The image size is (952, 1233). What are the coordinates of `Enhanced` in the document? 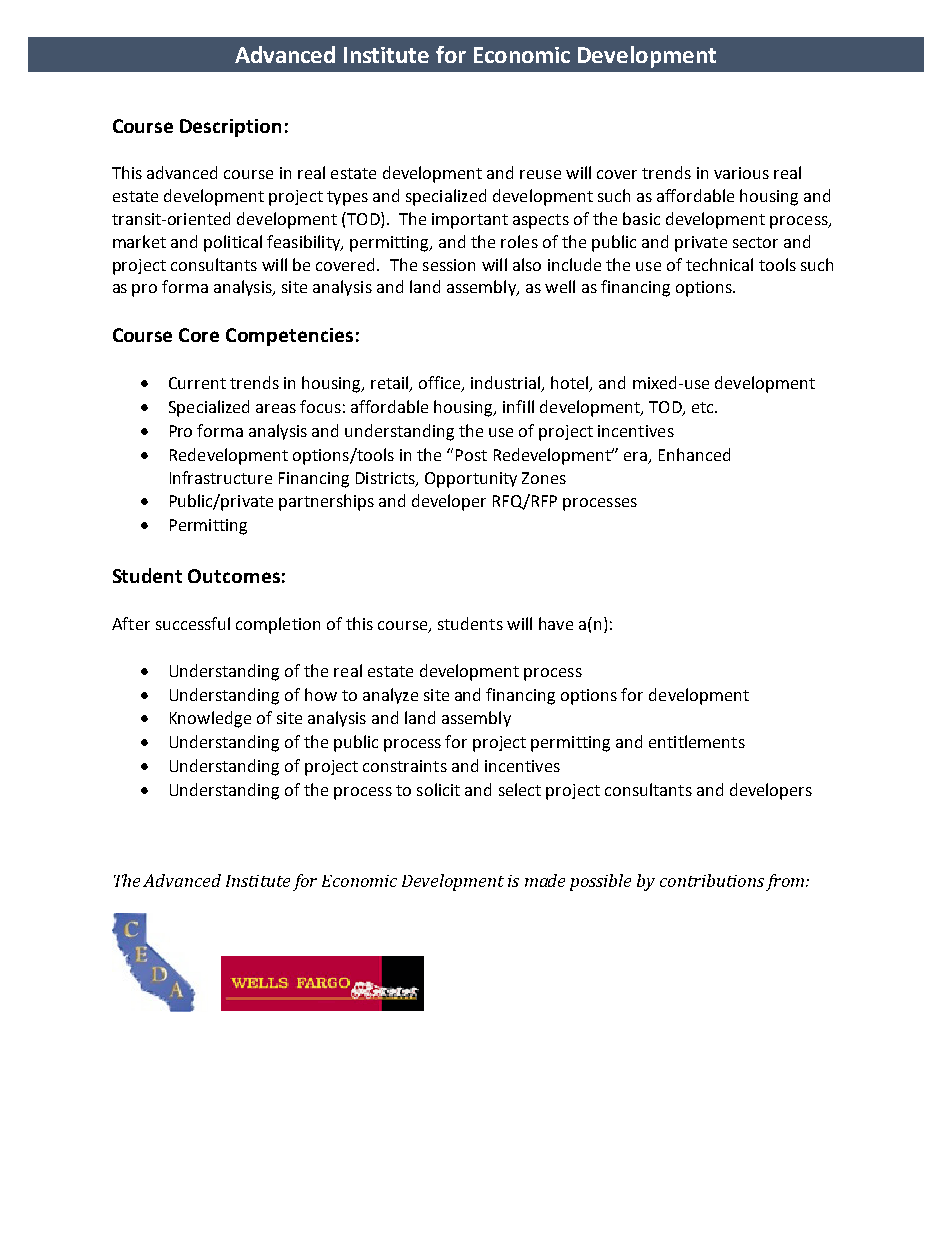 It's located at (694, 454).
